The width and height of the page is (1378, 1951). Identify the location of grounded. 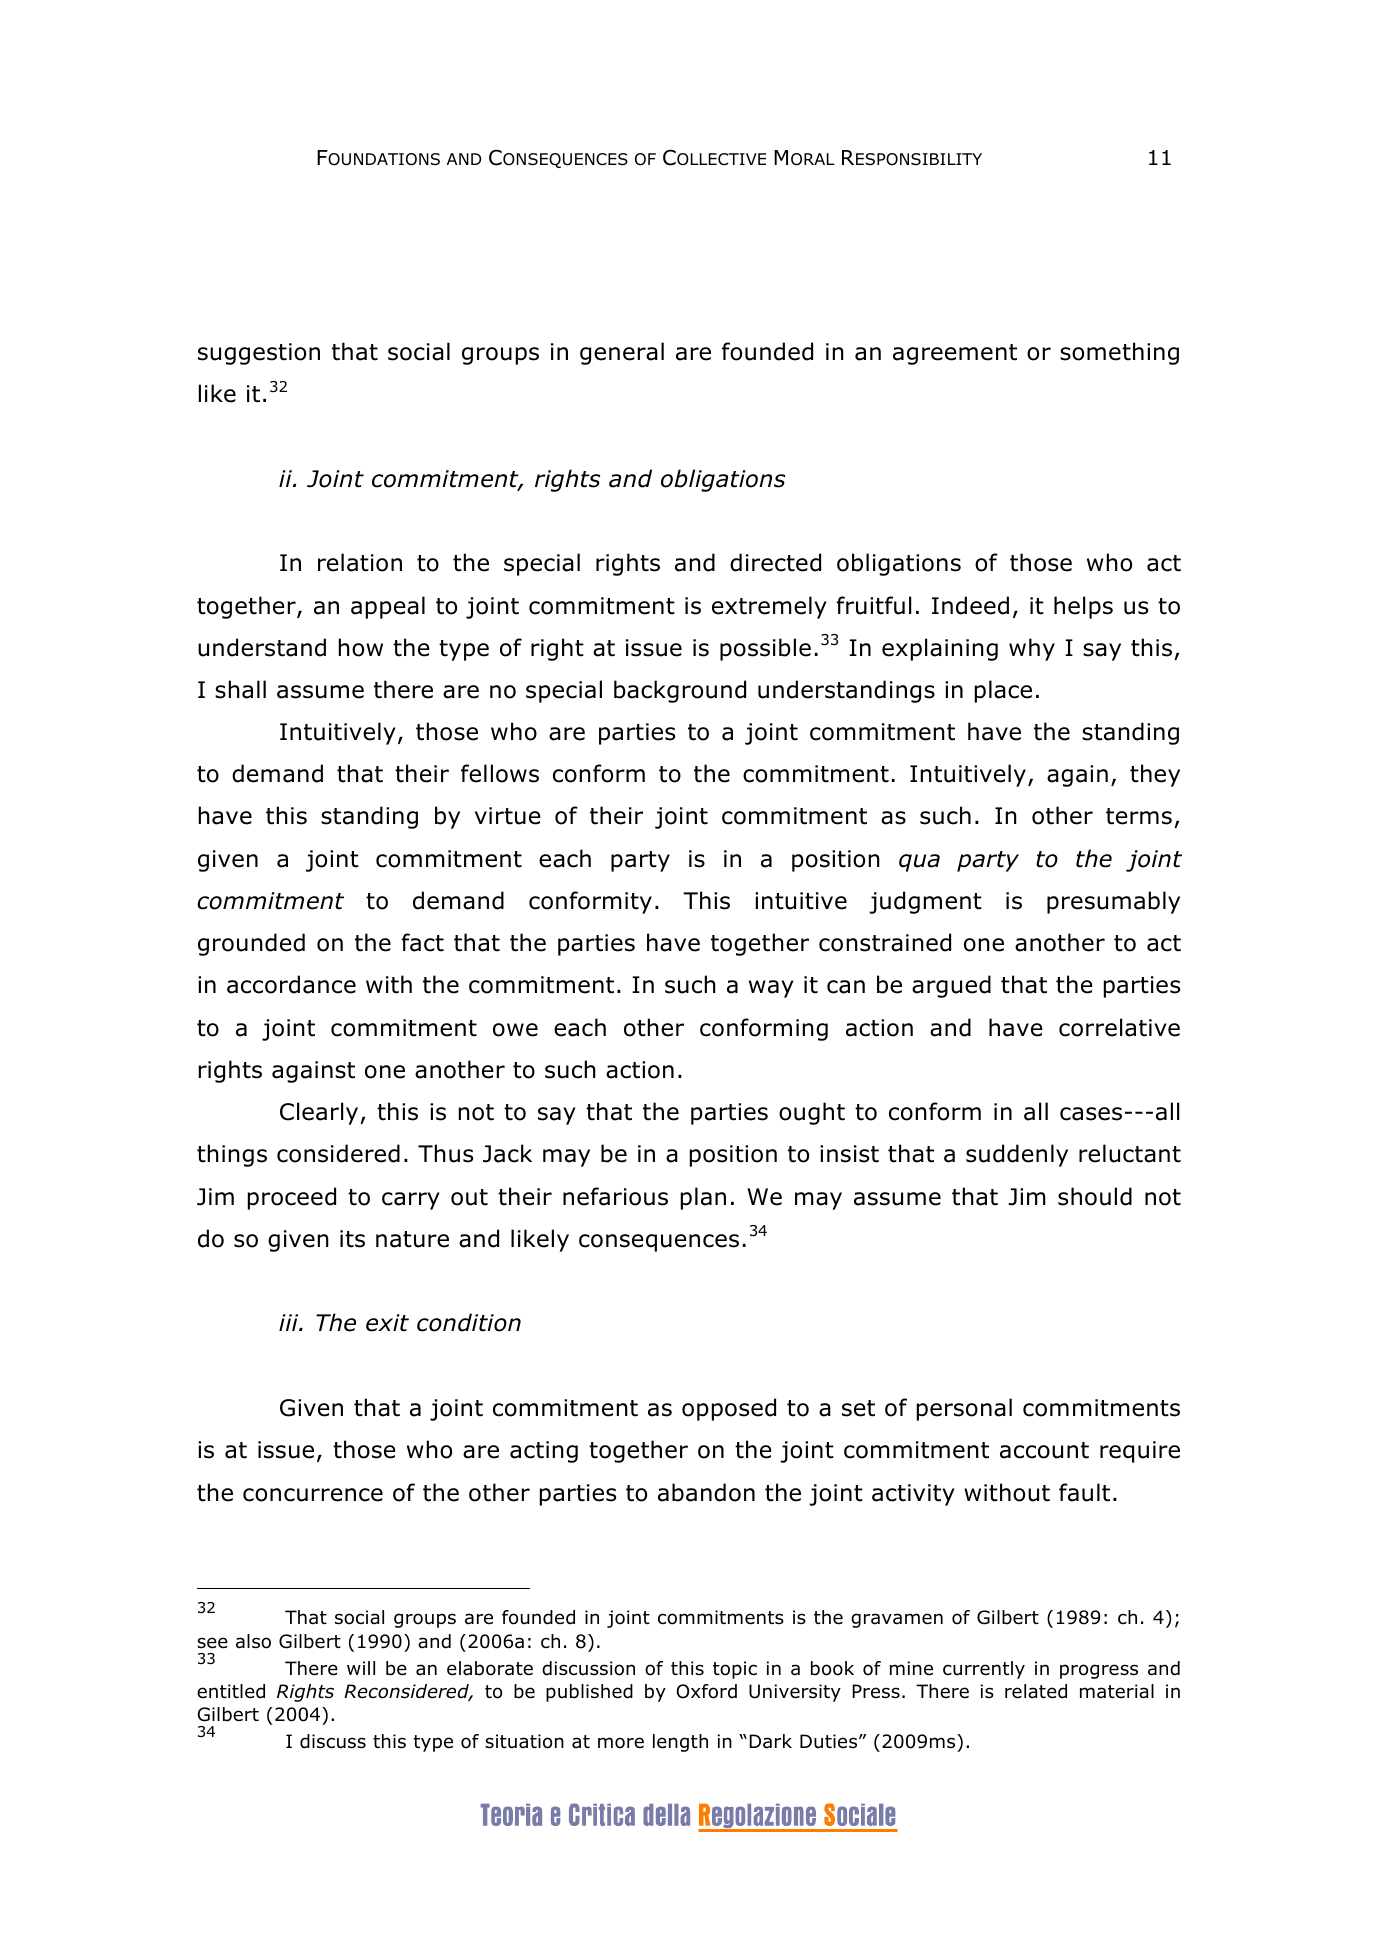
(251, 944).
